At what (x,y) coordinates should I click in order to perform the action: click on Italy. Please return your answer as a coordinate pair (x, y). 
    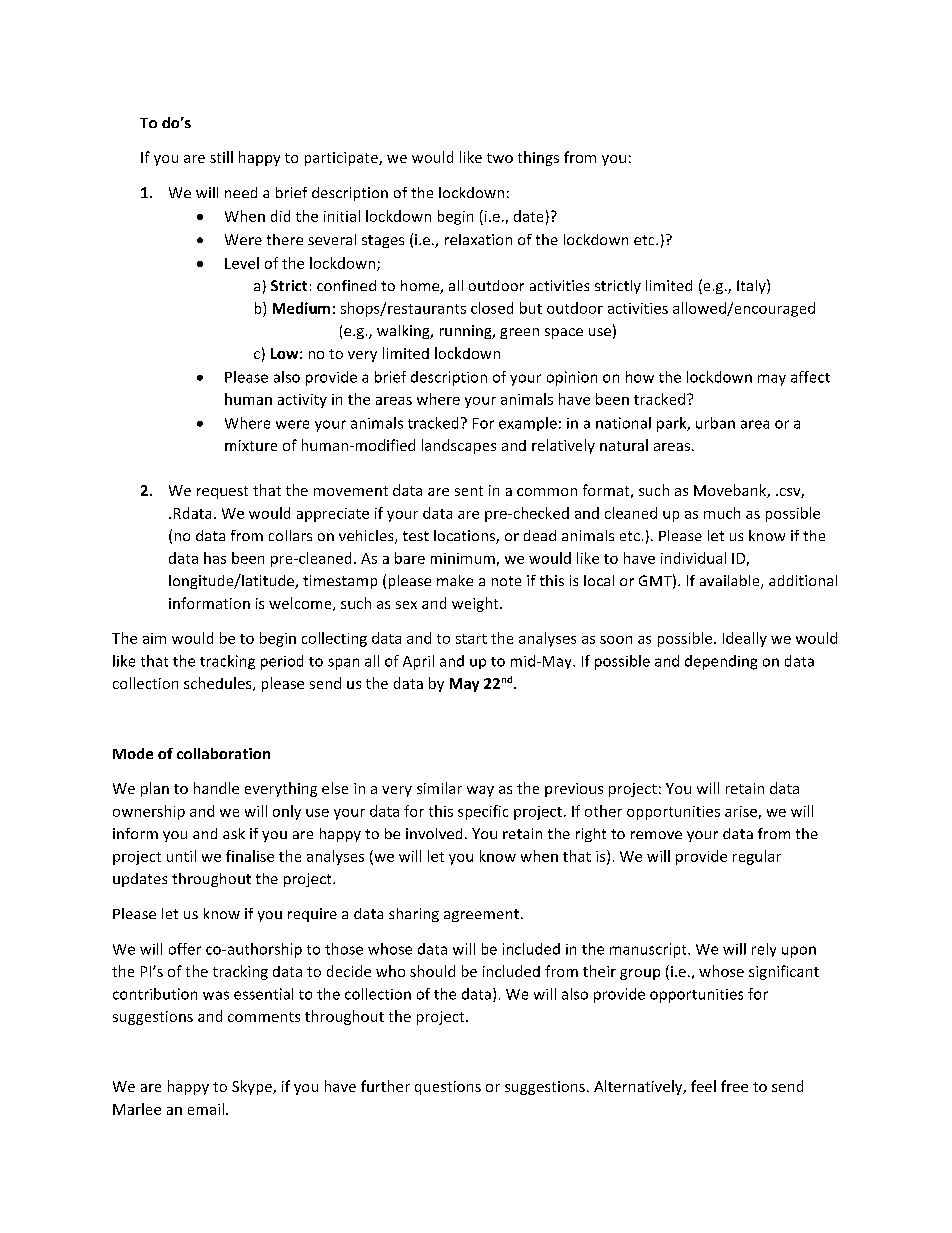
    Looking at the image, I should click on (752, 286).
